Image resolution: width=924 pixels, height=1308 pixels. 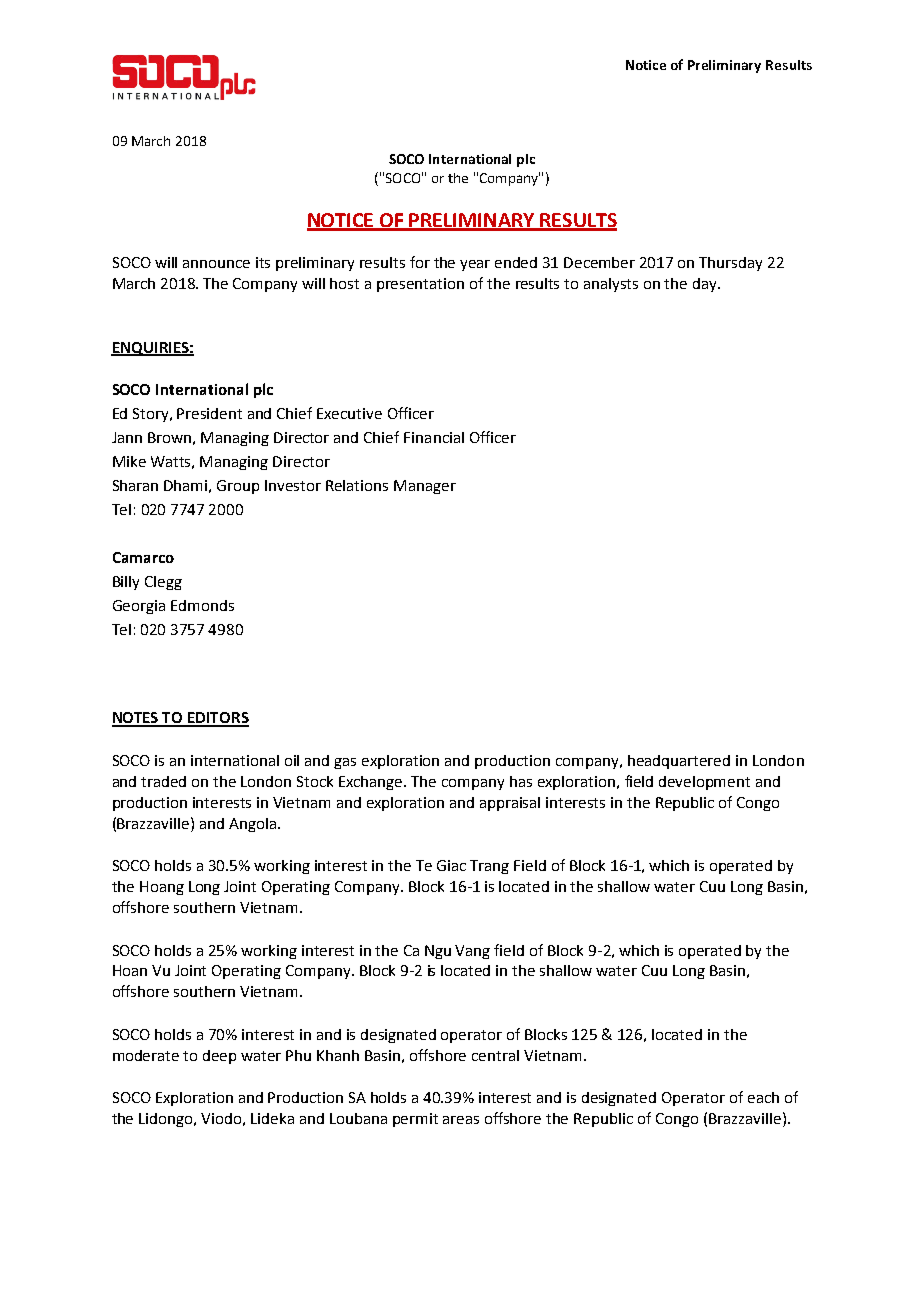 What do you see at coordinates (704, 783) in the screenshot?
I see `development` at bounding box center [704, 783].
